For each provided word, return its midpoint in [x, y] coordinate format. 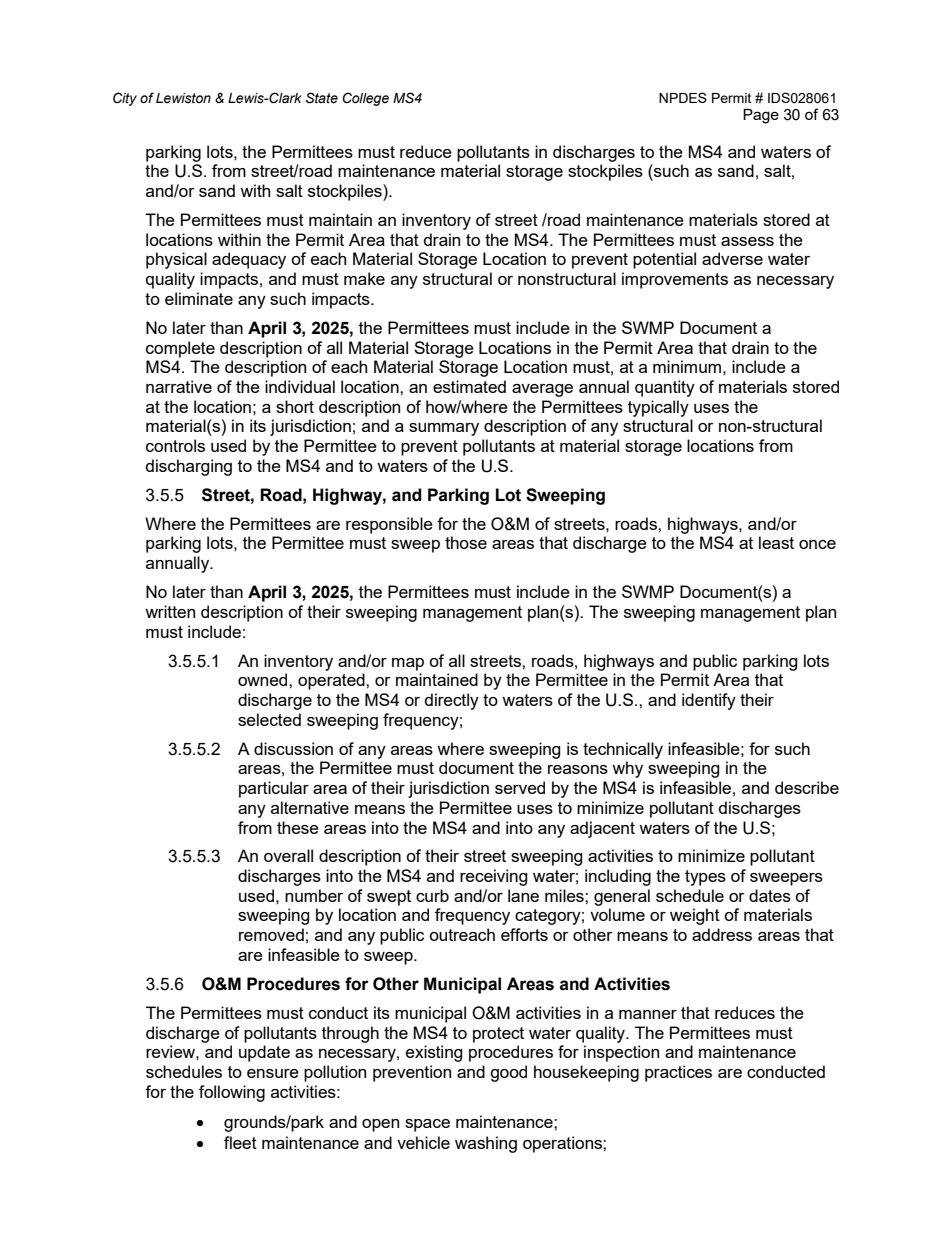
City [125, 99]
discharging [189, 467]
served [520, 787]
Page [761, 116]
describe [807, 787]
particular [274, 789]
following [232, 1093]
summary [444, 429]
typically [658, 408]
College [366, 99]
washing [486, 1144]
